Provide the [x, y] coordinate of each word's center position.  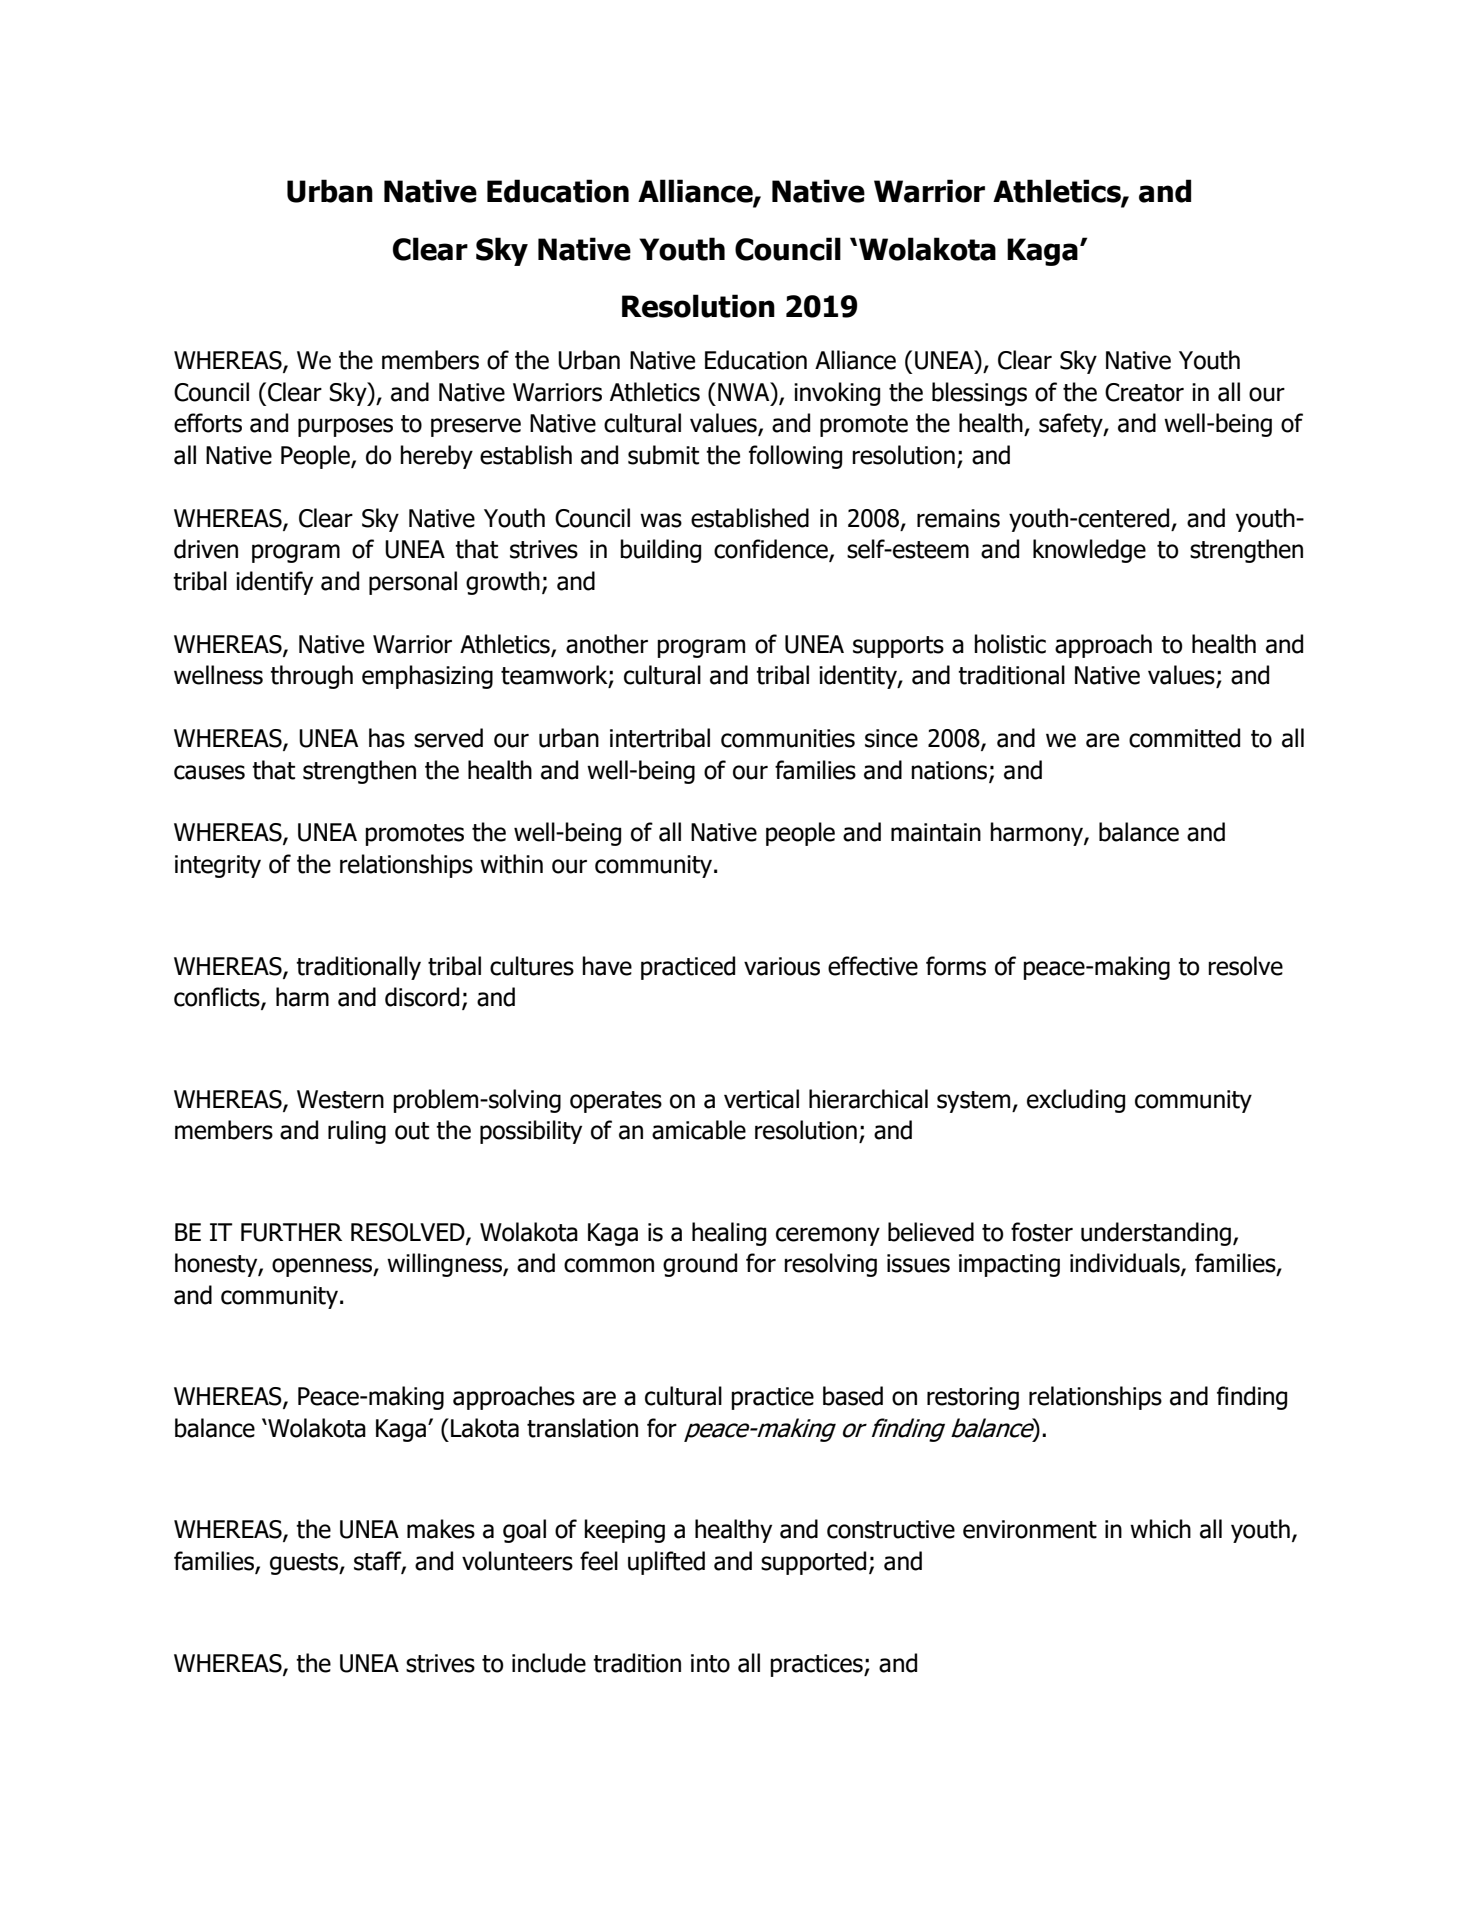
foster [1042, 1232]
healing [729, 1234]
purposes [345, 427]
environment [1030, 1529]
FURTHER [291, 1232]
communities [788, 738]
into [710, 1663]
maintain [936, 832]
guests [305, 1564]
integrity [218, 866]
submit [663, 455]
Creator [1144, 392]
